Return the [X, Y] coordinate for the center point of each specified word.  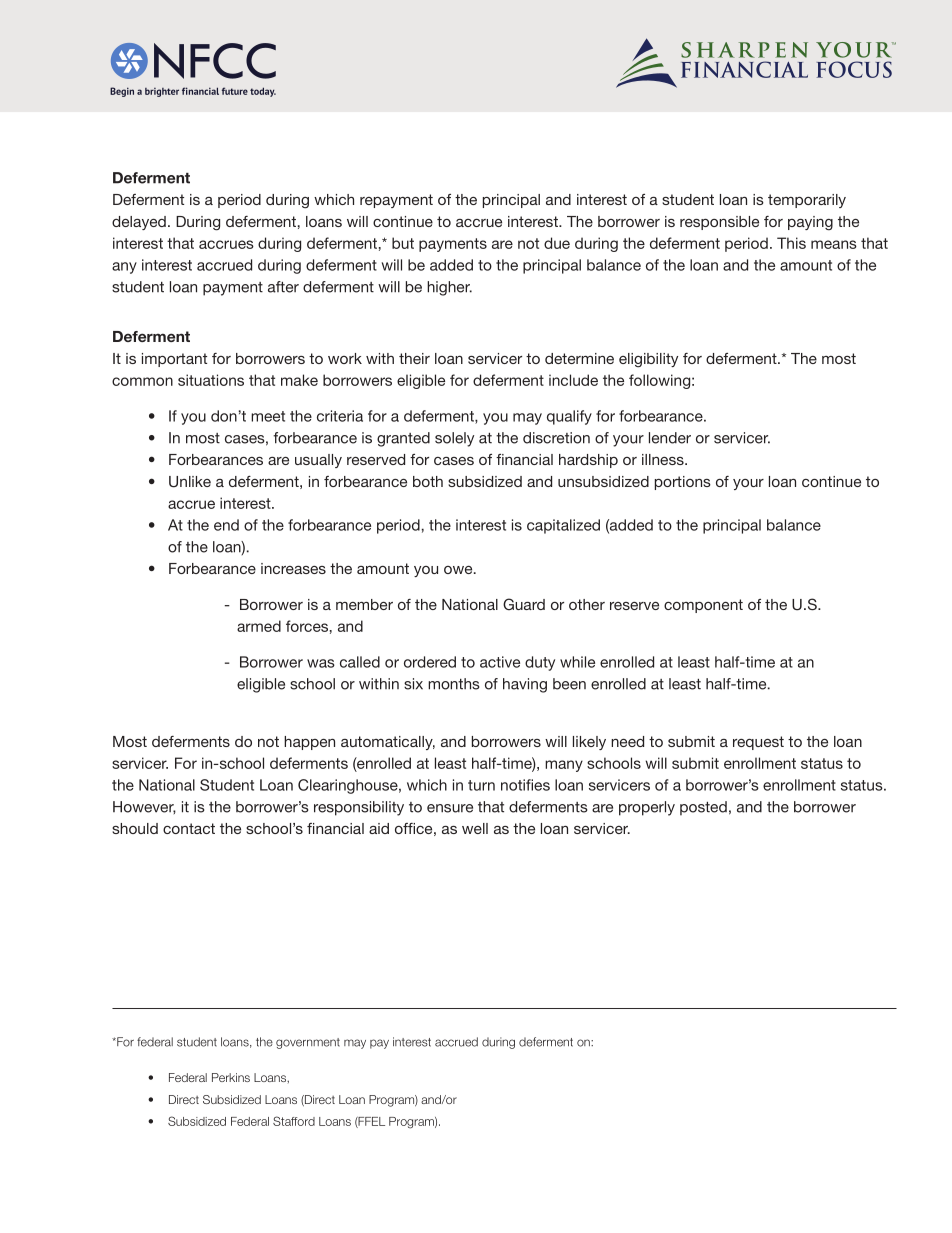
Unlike [190, 482]
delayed [139, 223]
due [557, 243]
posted [703, 808]
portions [683, 483]
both [428, 481]
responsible [719, 223]
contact [189, 828]
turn [481, 785]
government [308, 1043]
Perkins [231, 1077]
